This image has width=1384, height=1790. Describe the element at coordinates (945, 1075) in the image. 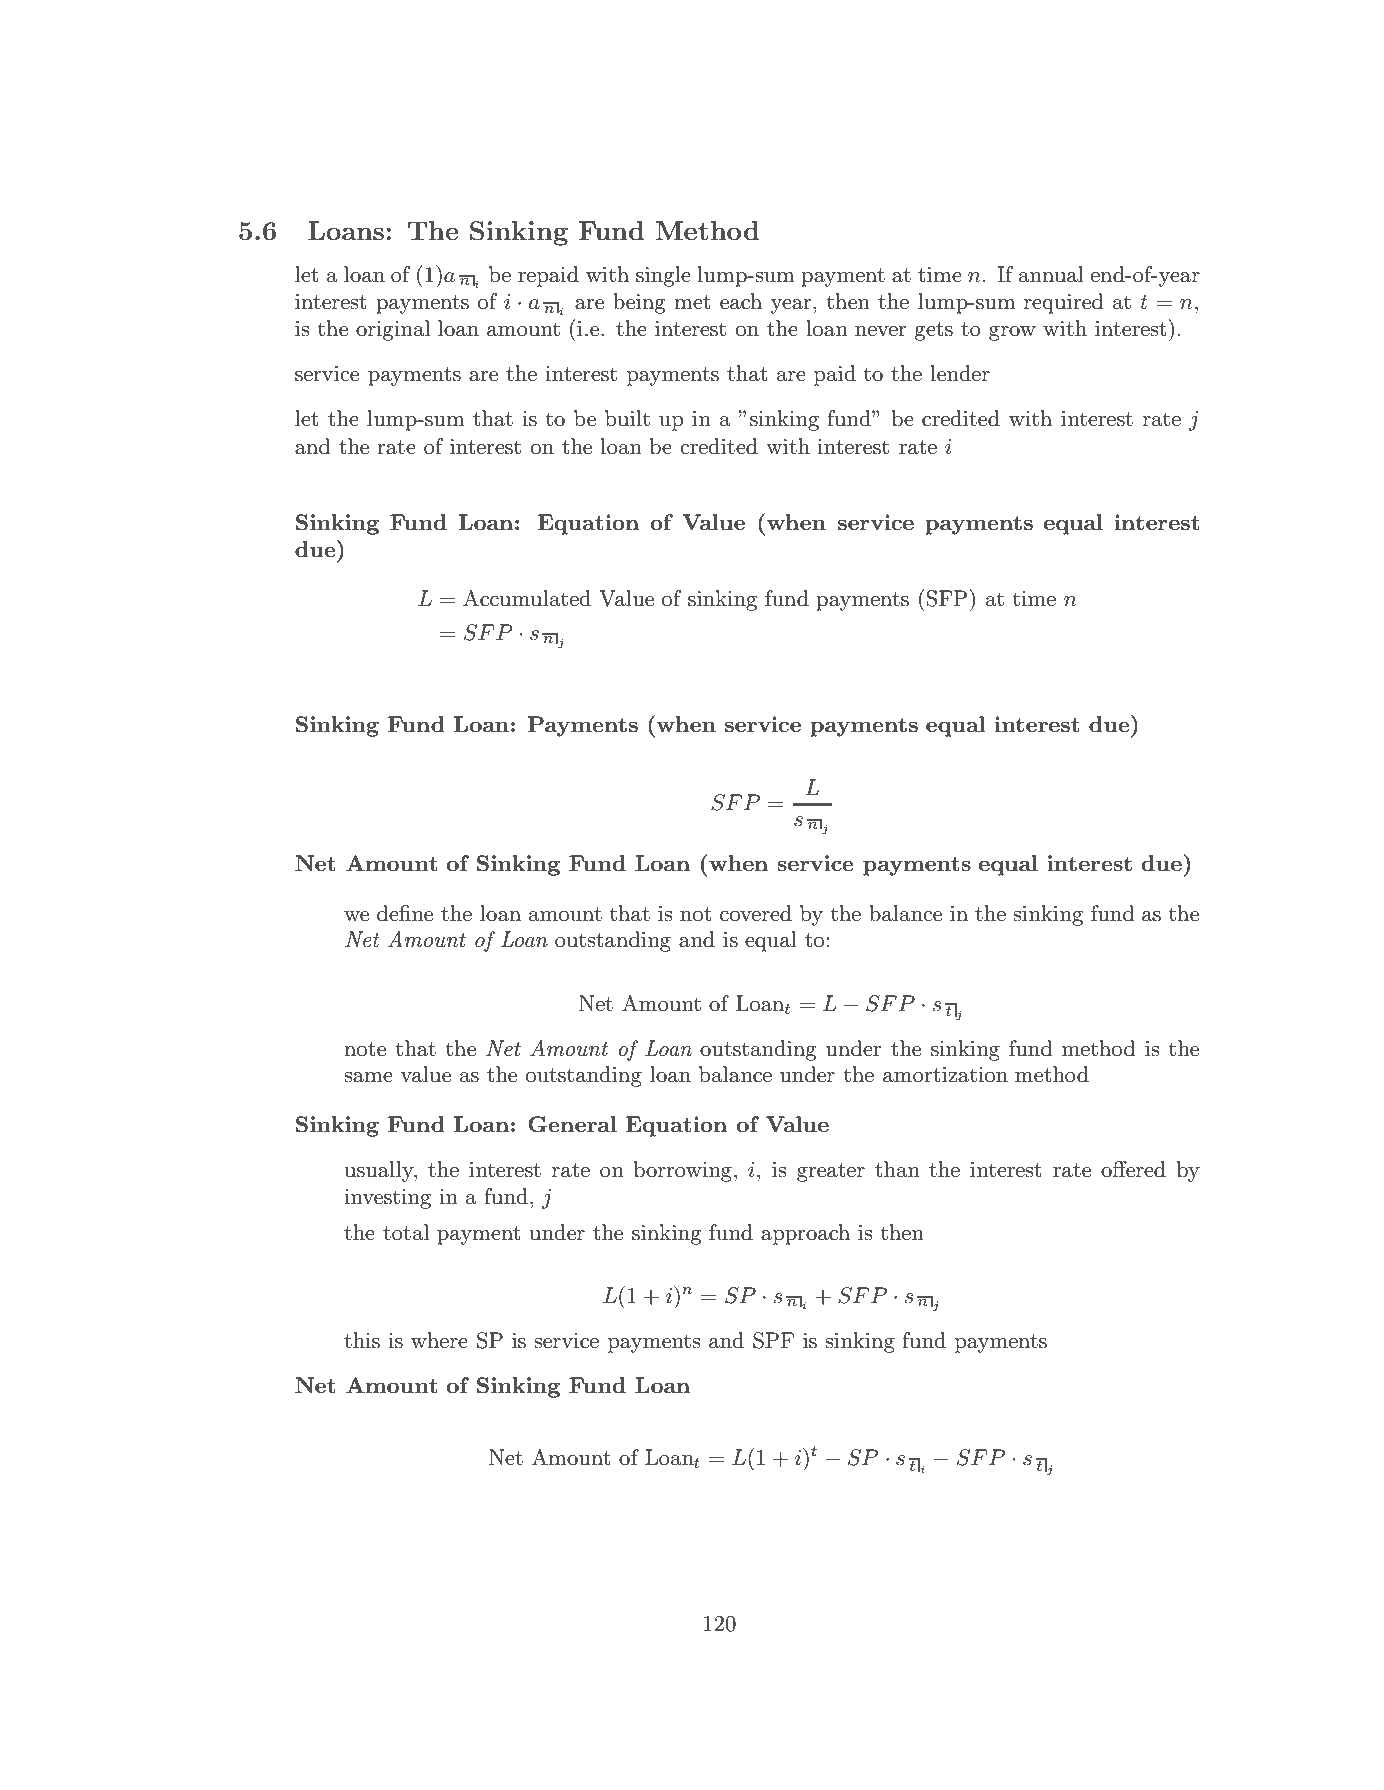

I see `amortization` at that location.
